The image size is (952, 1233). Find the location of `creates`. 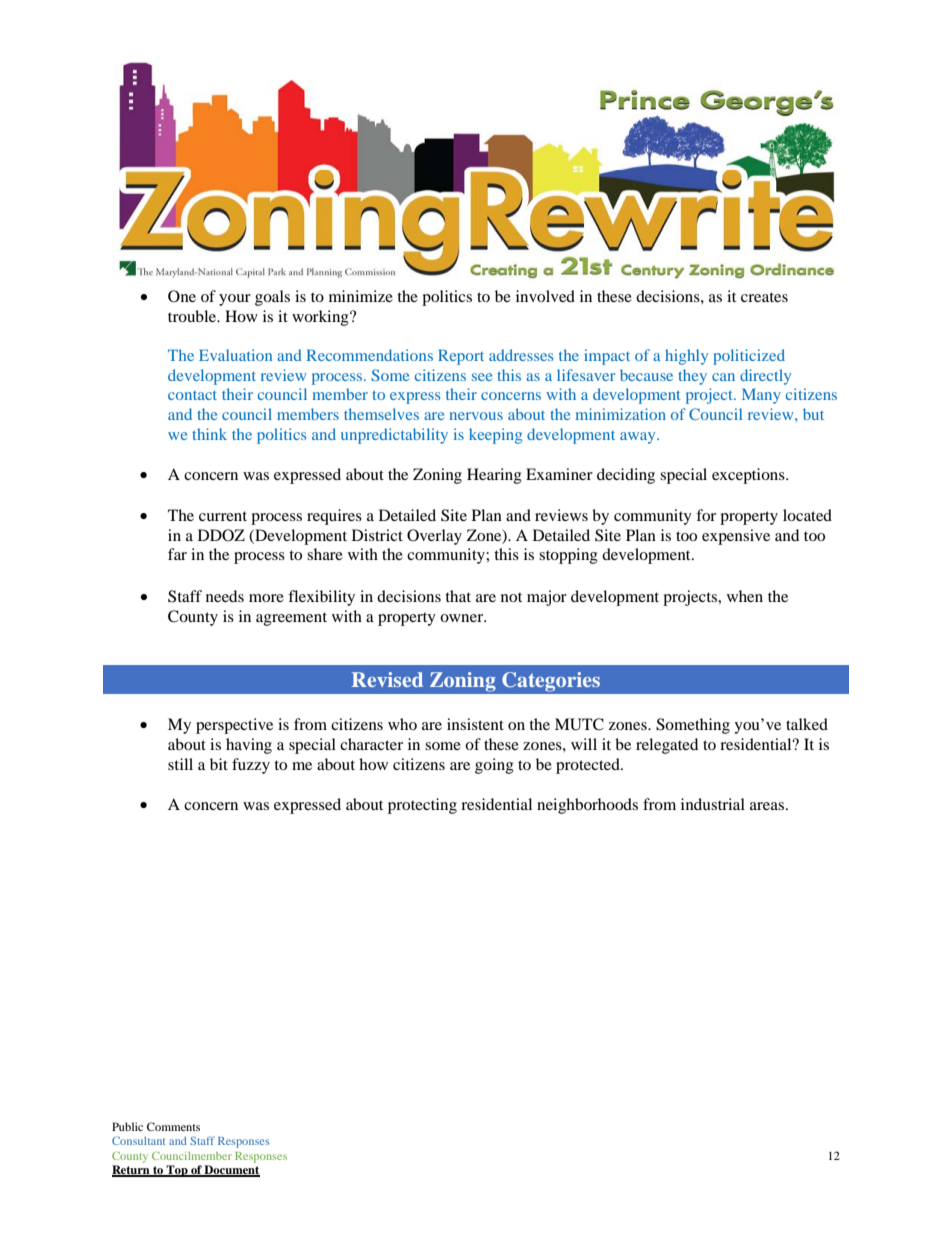

creates is located at coordinates (764, 297).
